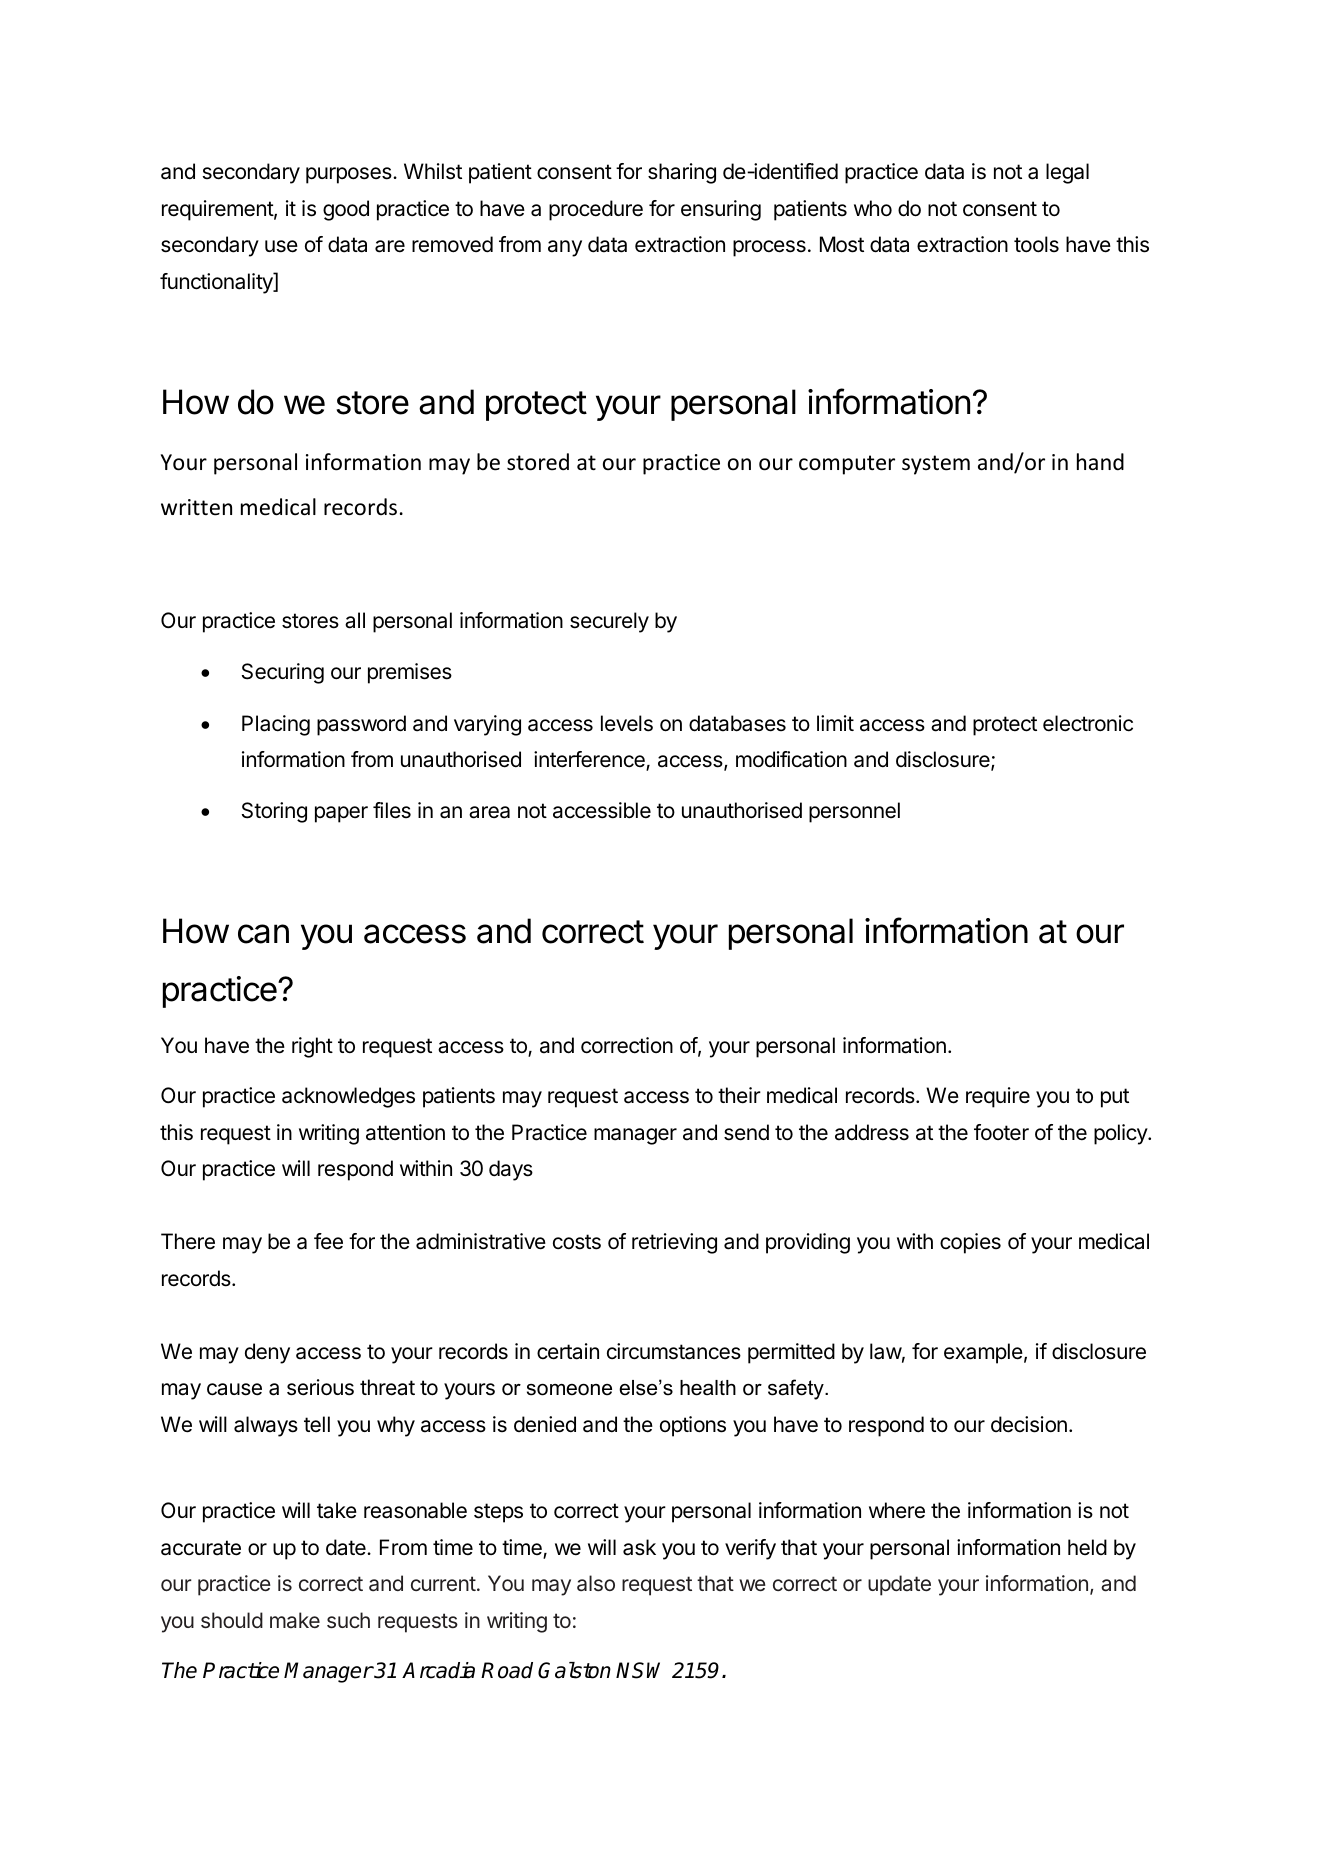  I want to click on footer, so click(1001, 1132).
